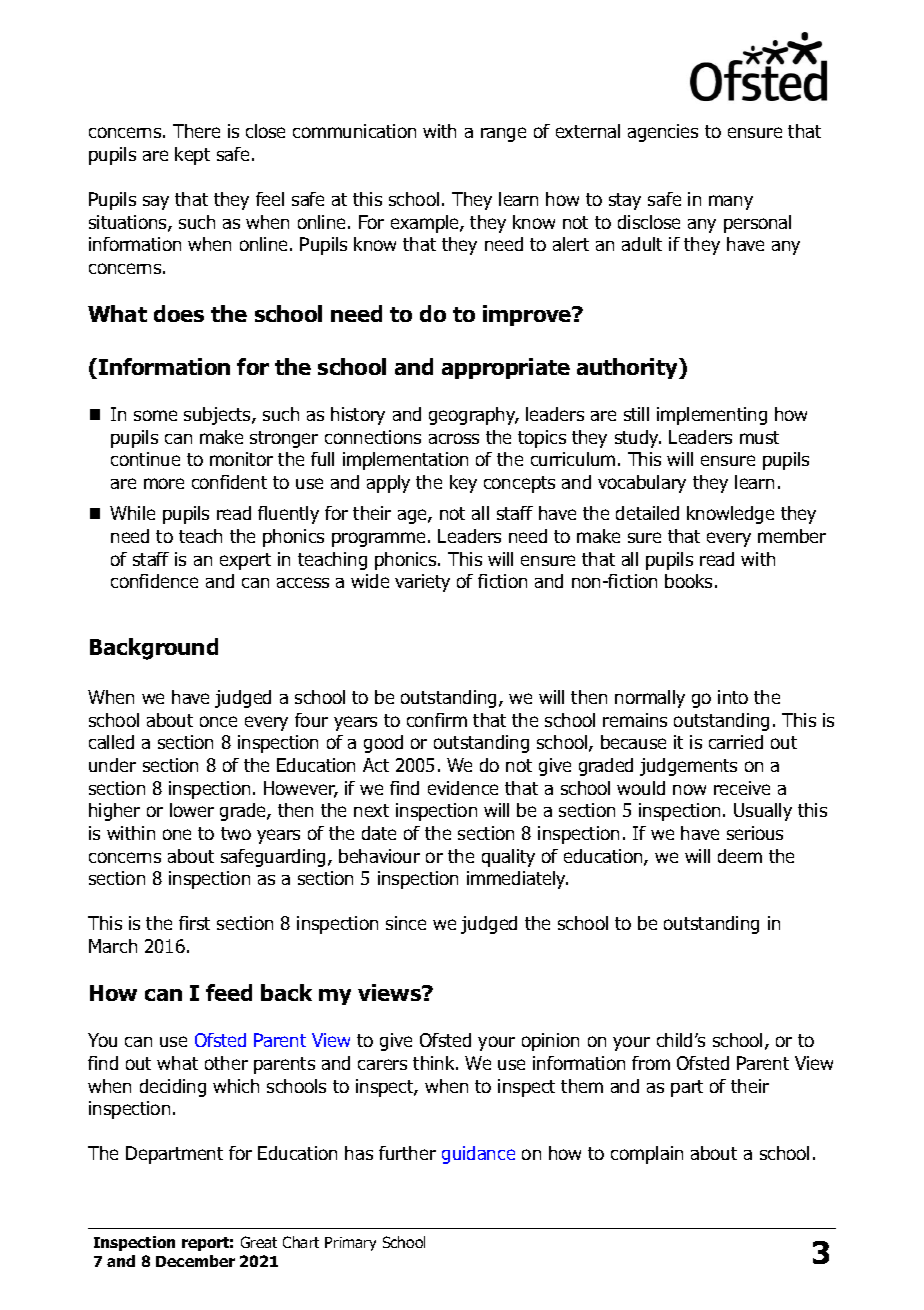 Image resolution: width=924 pixels, height=1310 pixels. Describe the element at coordinates (192, 156) in the image. I see `kept` at that location.
